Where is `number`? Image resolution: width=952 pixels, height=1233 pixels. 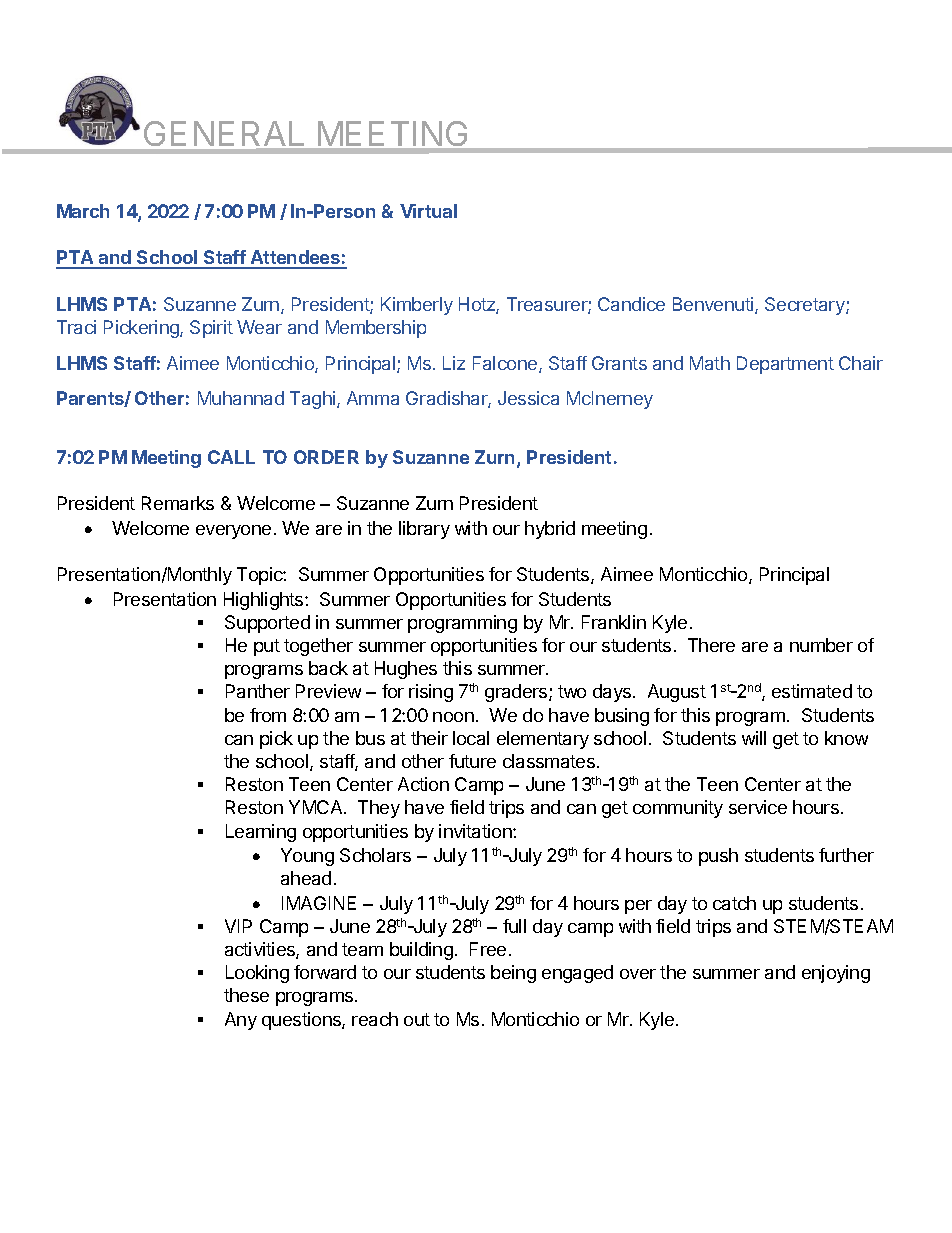
number is located at coordinates (821, 645).
